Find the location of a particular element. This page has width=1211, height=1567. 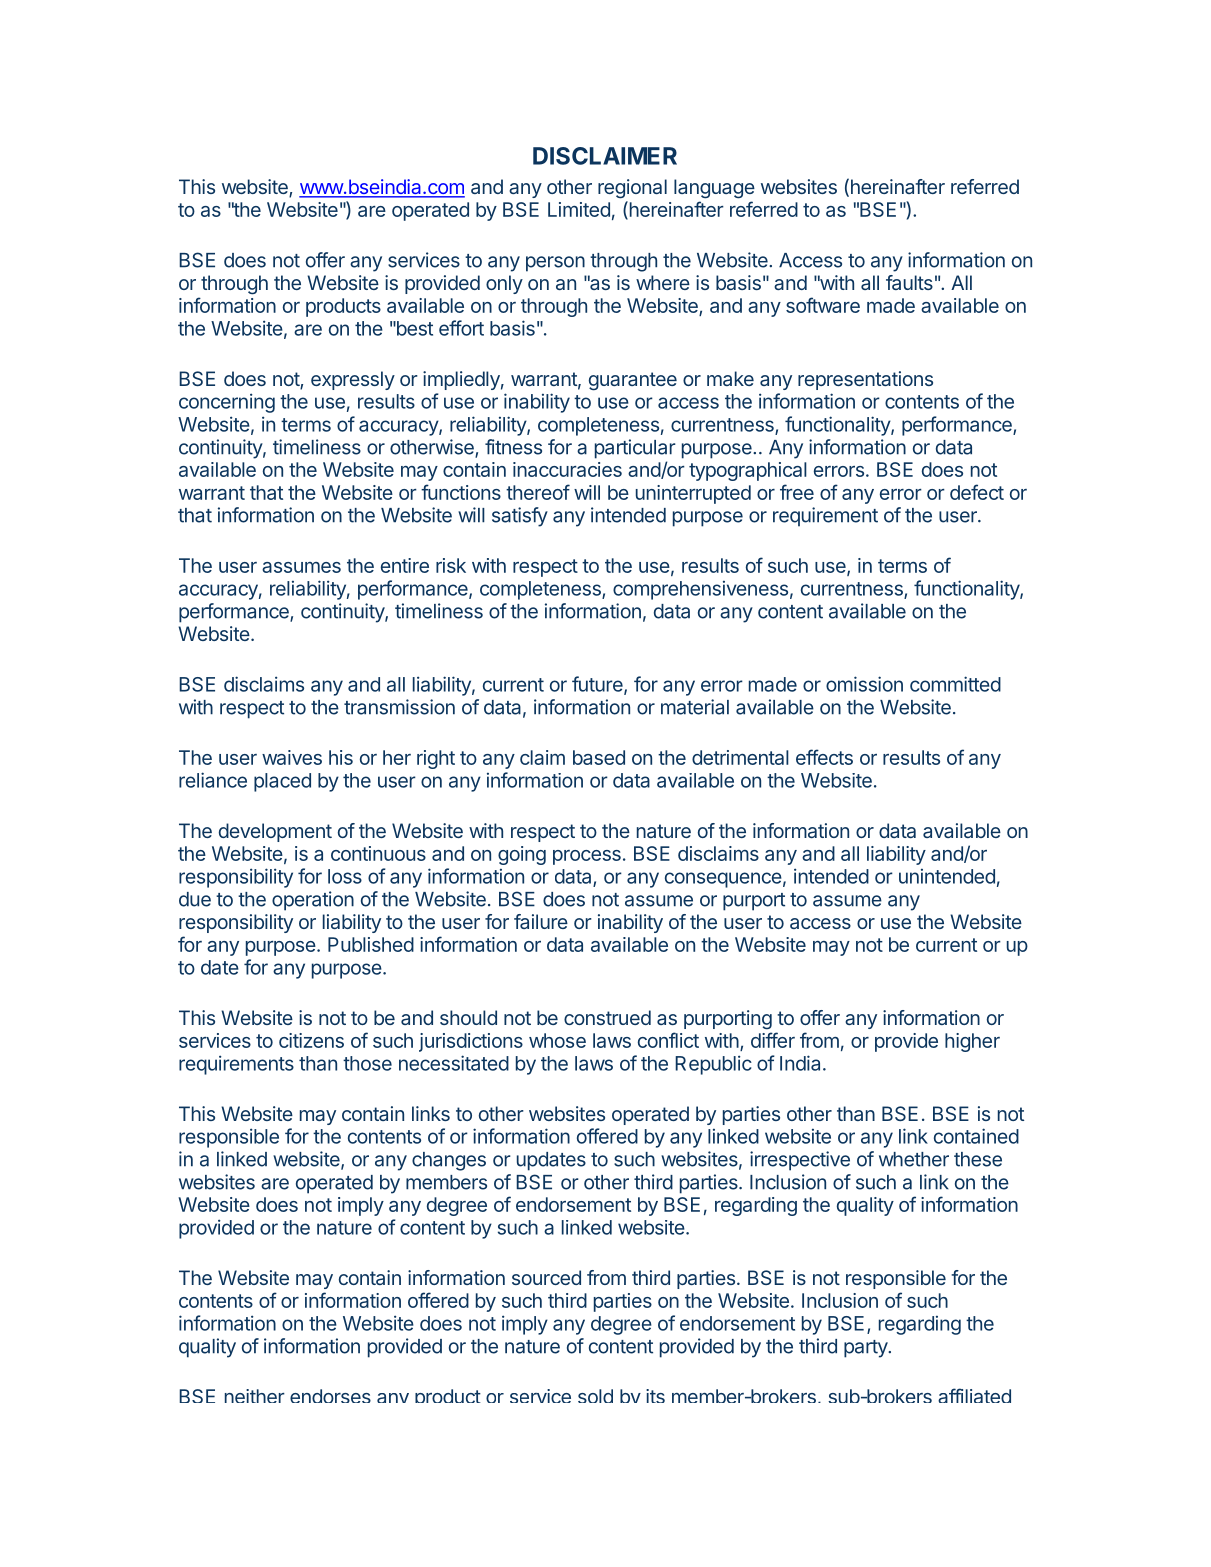

placed is located at coordinates (282, 782).
